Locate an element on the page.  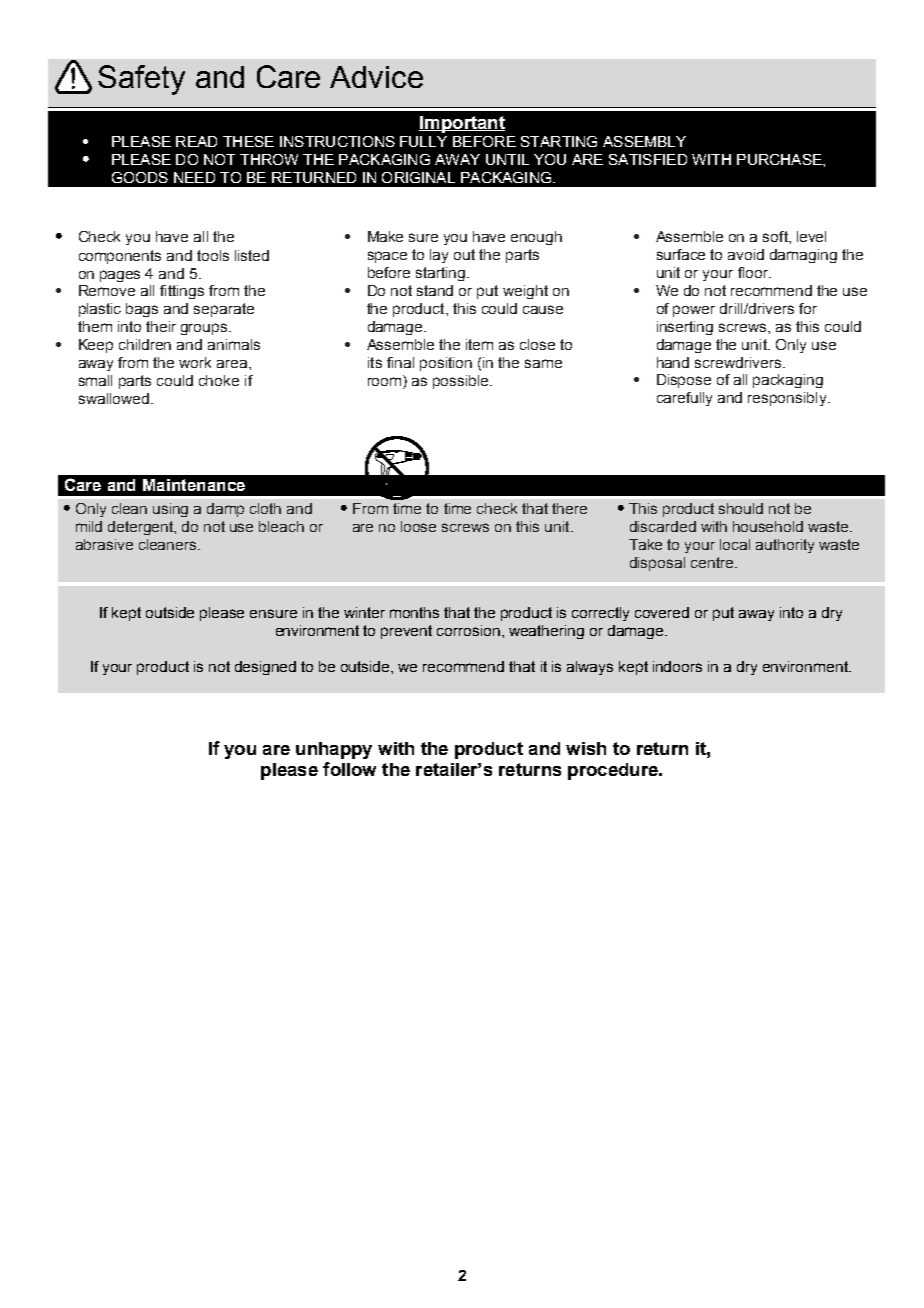
stand is located at coordinates (435, 290).
